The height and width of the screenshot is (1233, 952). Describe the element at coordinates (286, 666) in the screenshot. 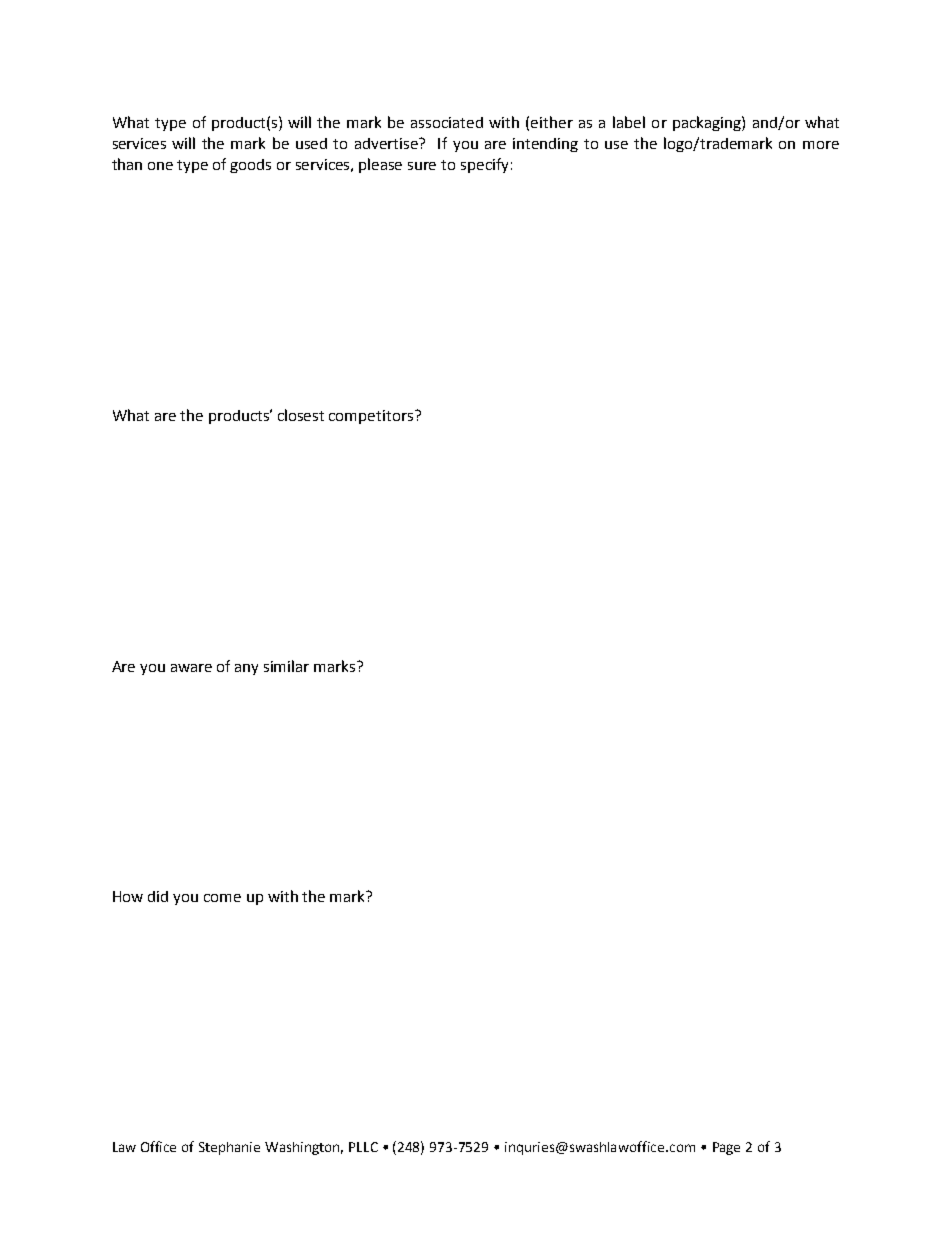

I see `similar` at that location.
